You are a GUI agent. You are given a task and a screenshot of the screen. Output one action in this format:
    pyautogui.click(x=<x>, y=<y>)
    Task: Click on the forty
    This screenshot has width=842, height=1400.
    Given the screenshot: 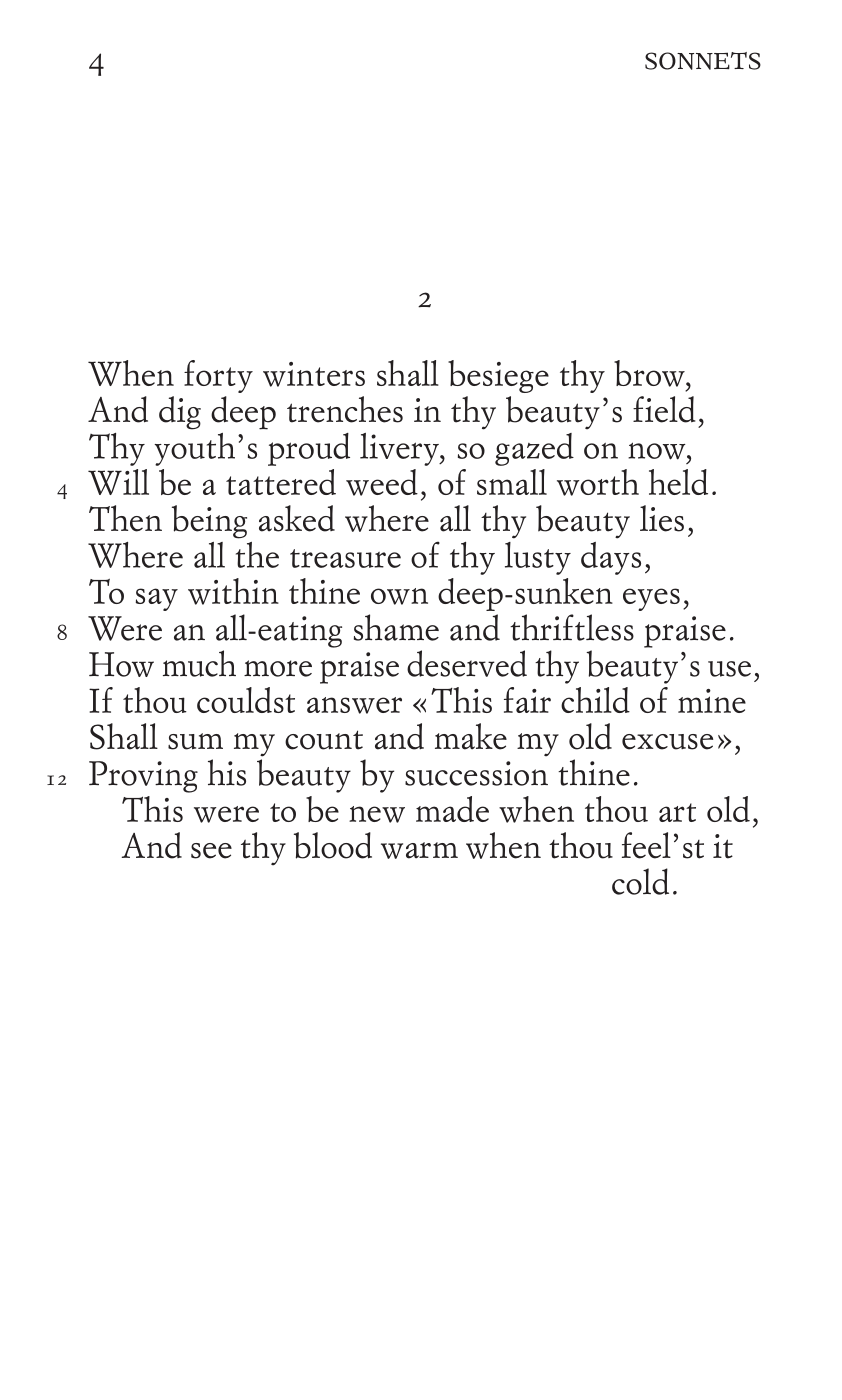 What is the action you would take?
    pyautogui.click(x=218, y=376)
